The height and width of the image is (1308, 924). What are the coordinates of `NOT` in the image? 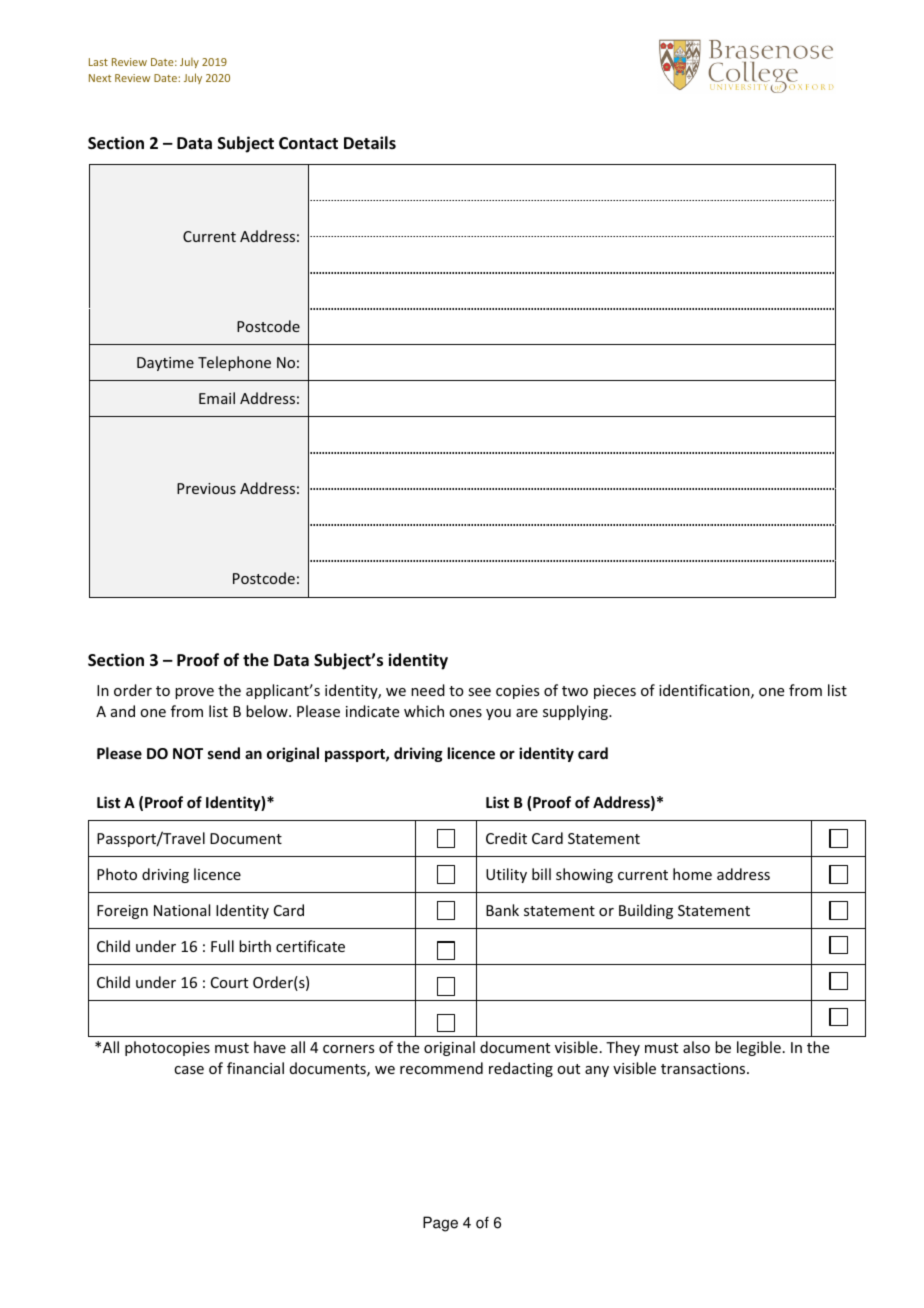 It's located at (188, 753).
